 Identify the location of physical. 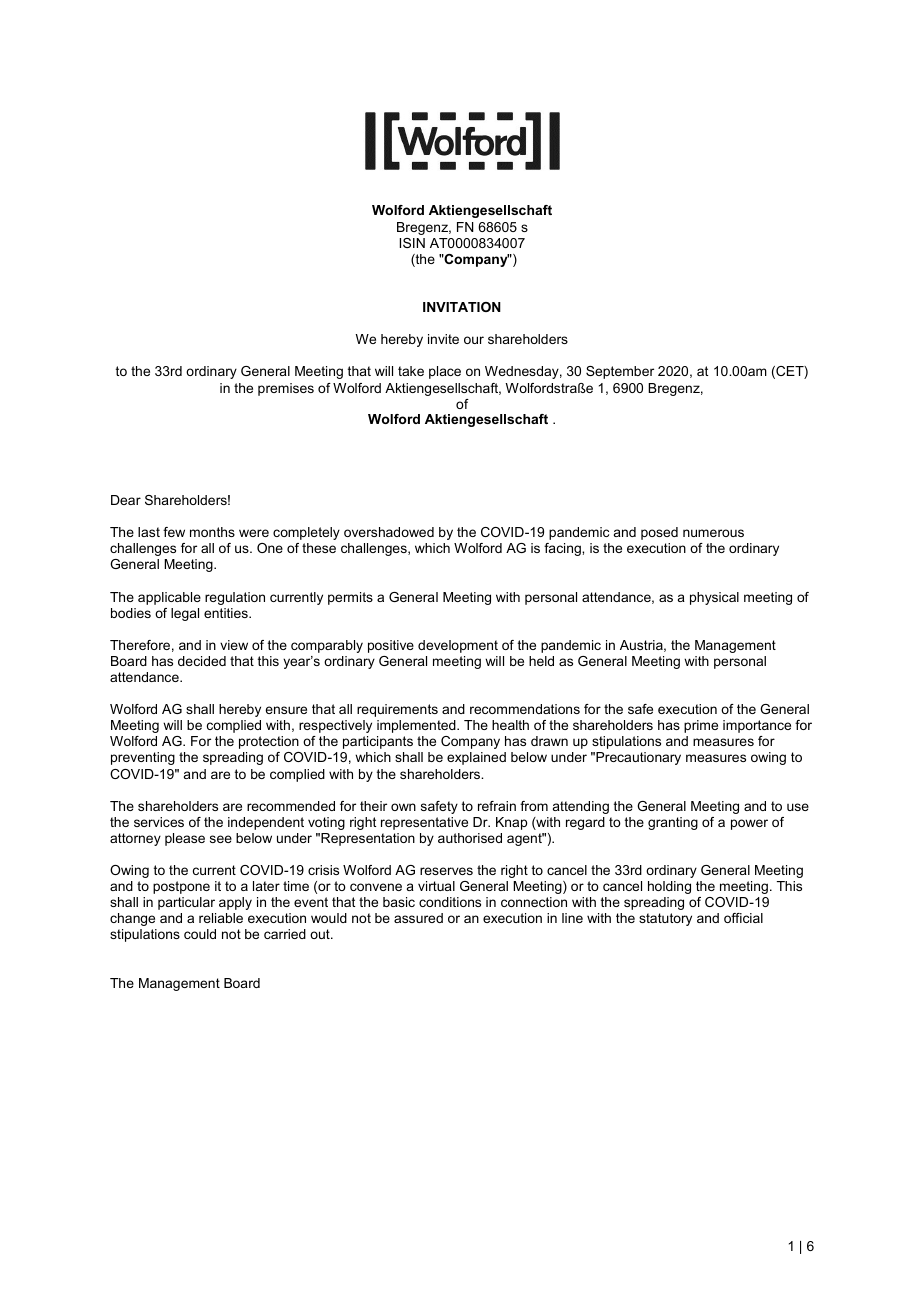
(714, 598).
